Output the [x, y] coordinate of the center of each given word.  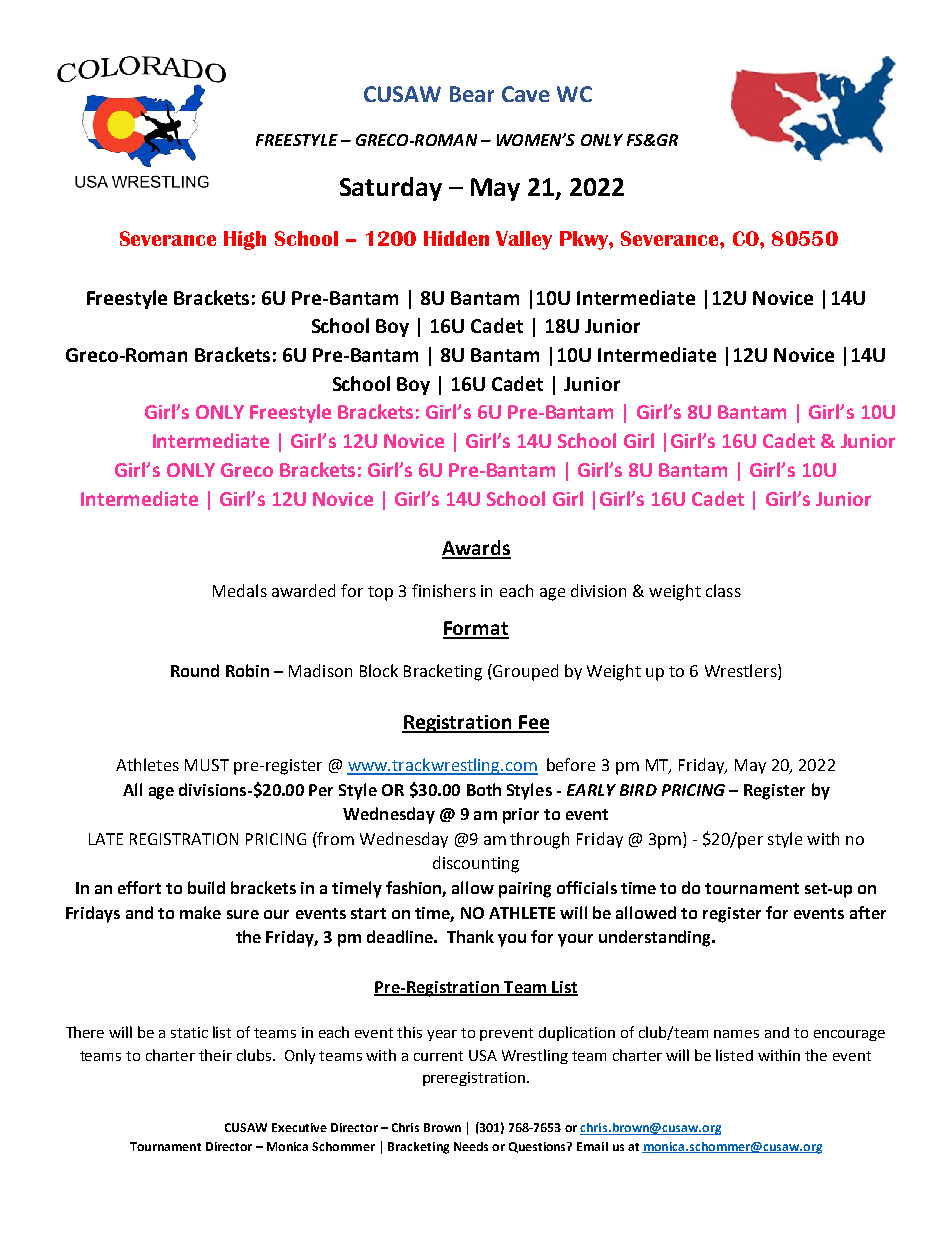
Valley [524, 240]
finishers [444, 590]
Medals [240, 590]
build [206, 887]
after [868, 912]
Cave [526, 94]
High [245, 240]
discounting [476, 864]
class [723, 590]
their [215, 1055]
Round [195, 670]
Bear [472, 94]
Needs [471, 1146]
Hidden [456, 238]
